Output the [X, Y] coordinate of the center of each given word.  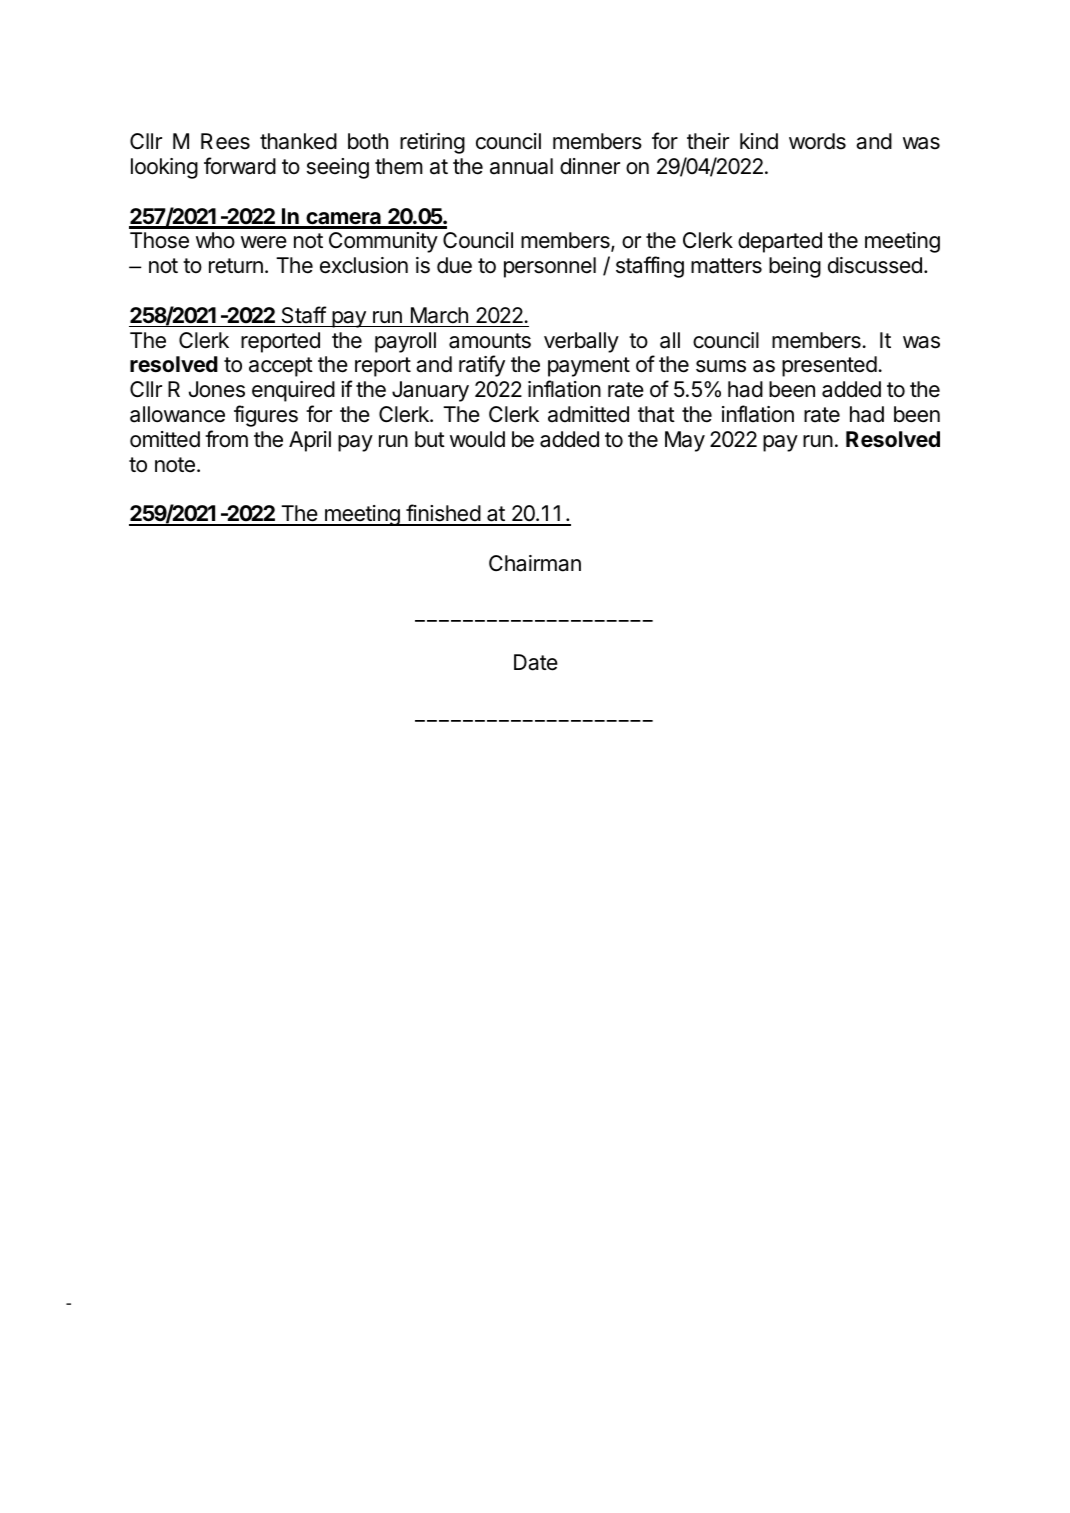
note [175, 465]
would [477, 439]
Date [536, 662]
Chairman [535, 563]
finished [443, 514]
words [817, 141]
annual [521, 166]
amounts [490, 341]
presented [829, 366]
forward [240, 166]
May [685, 441]
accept [281, 367]
